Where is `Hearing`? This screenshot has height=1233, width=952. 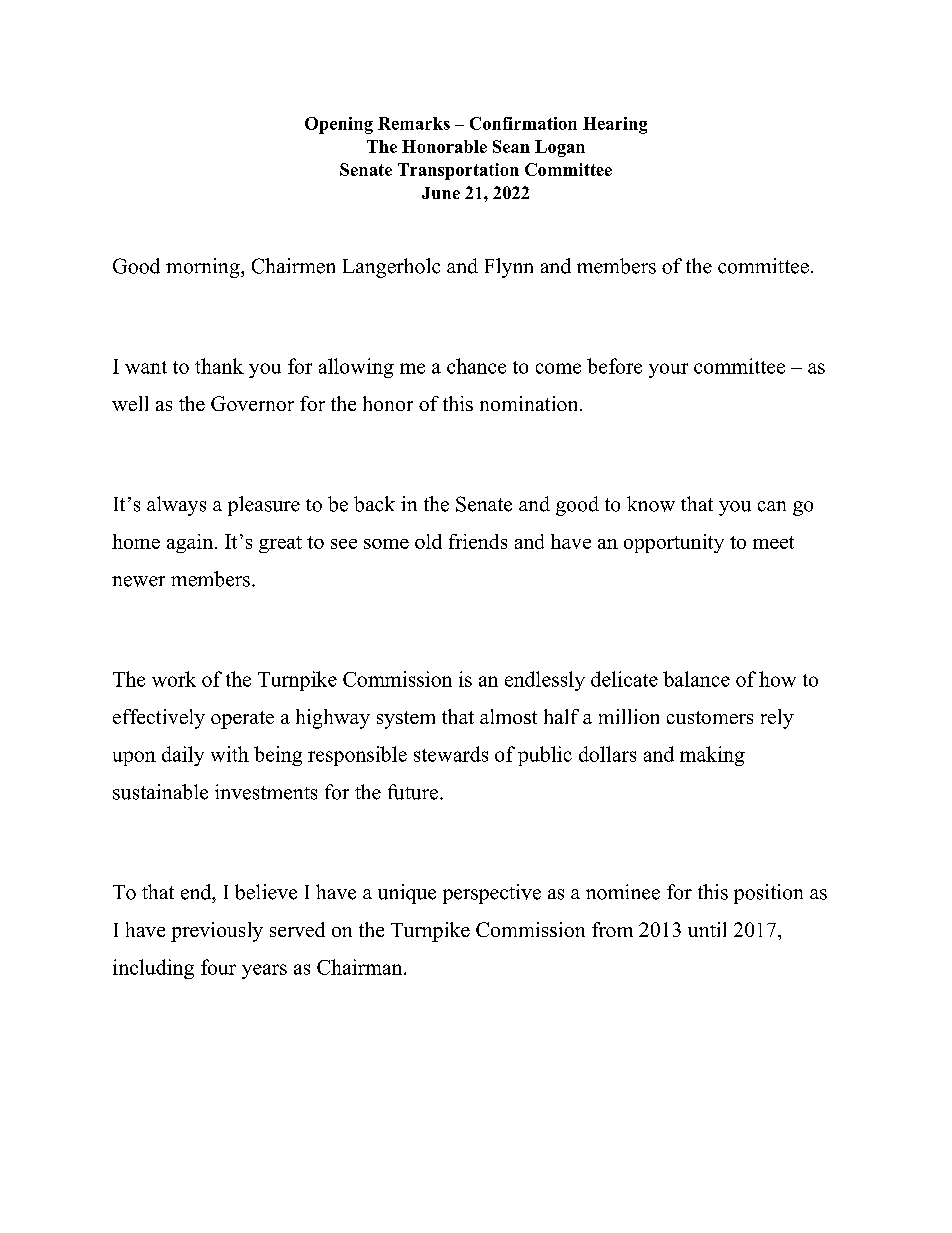
Hearing is located at coordinates (615, 125).
